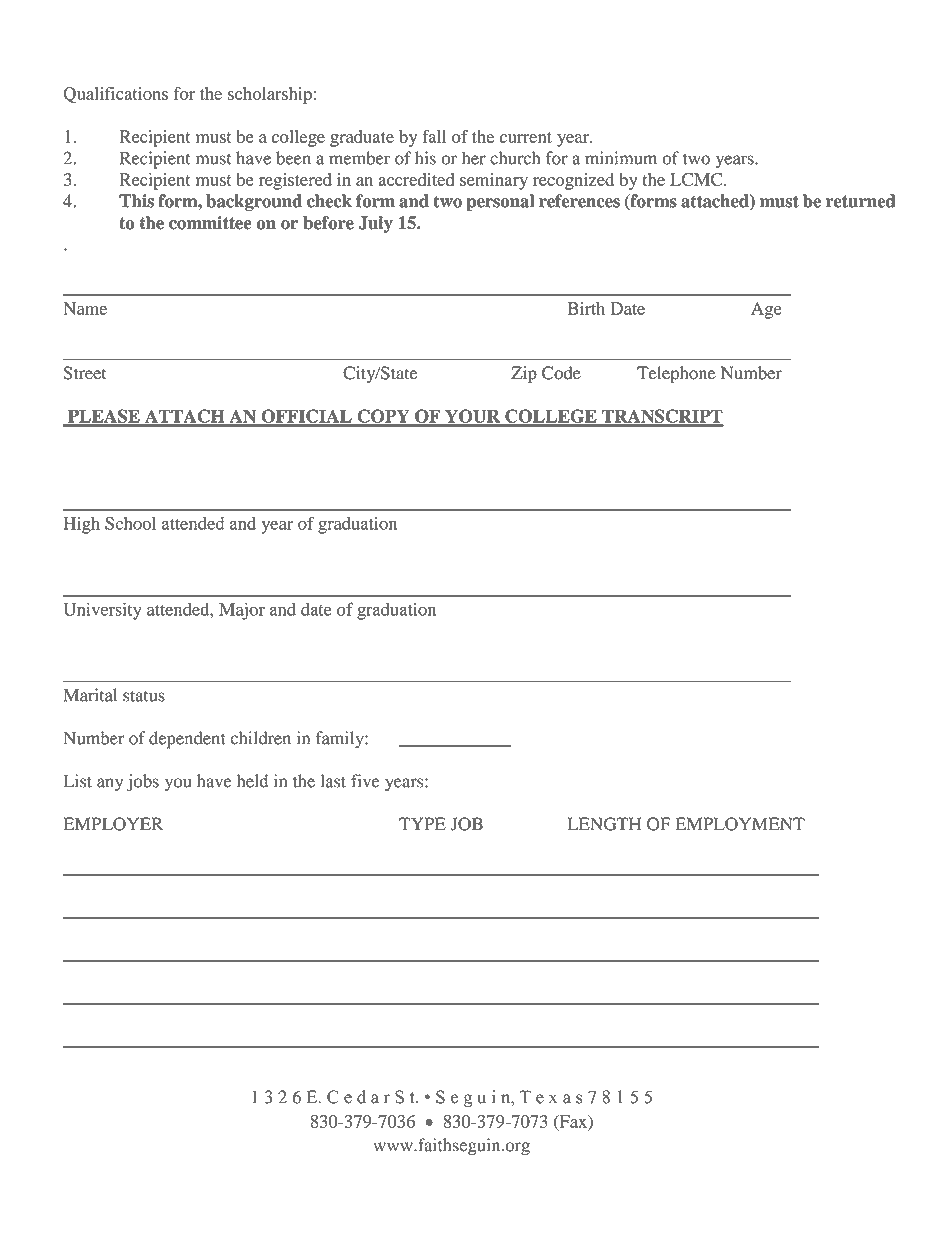 The height and width of the document is (1233, 952). I want to click on Qualifications, so click(116, 95).
